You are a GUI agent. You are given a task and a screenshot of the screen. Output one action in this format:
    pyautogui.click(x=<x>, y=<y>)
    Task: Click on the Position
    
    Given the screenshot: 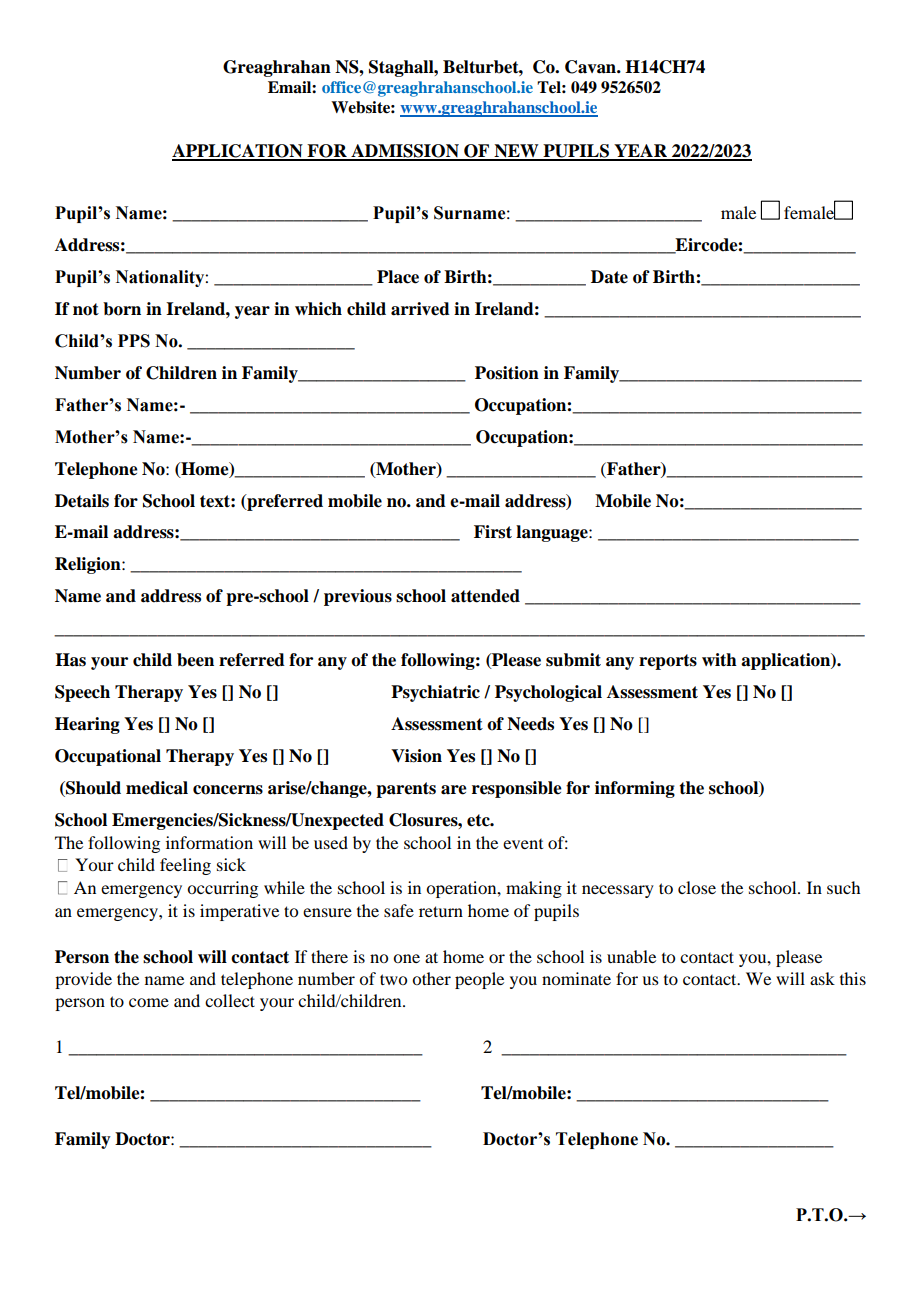 What is the action you would take?
    pyautogui.click(x=507, y=373)
